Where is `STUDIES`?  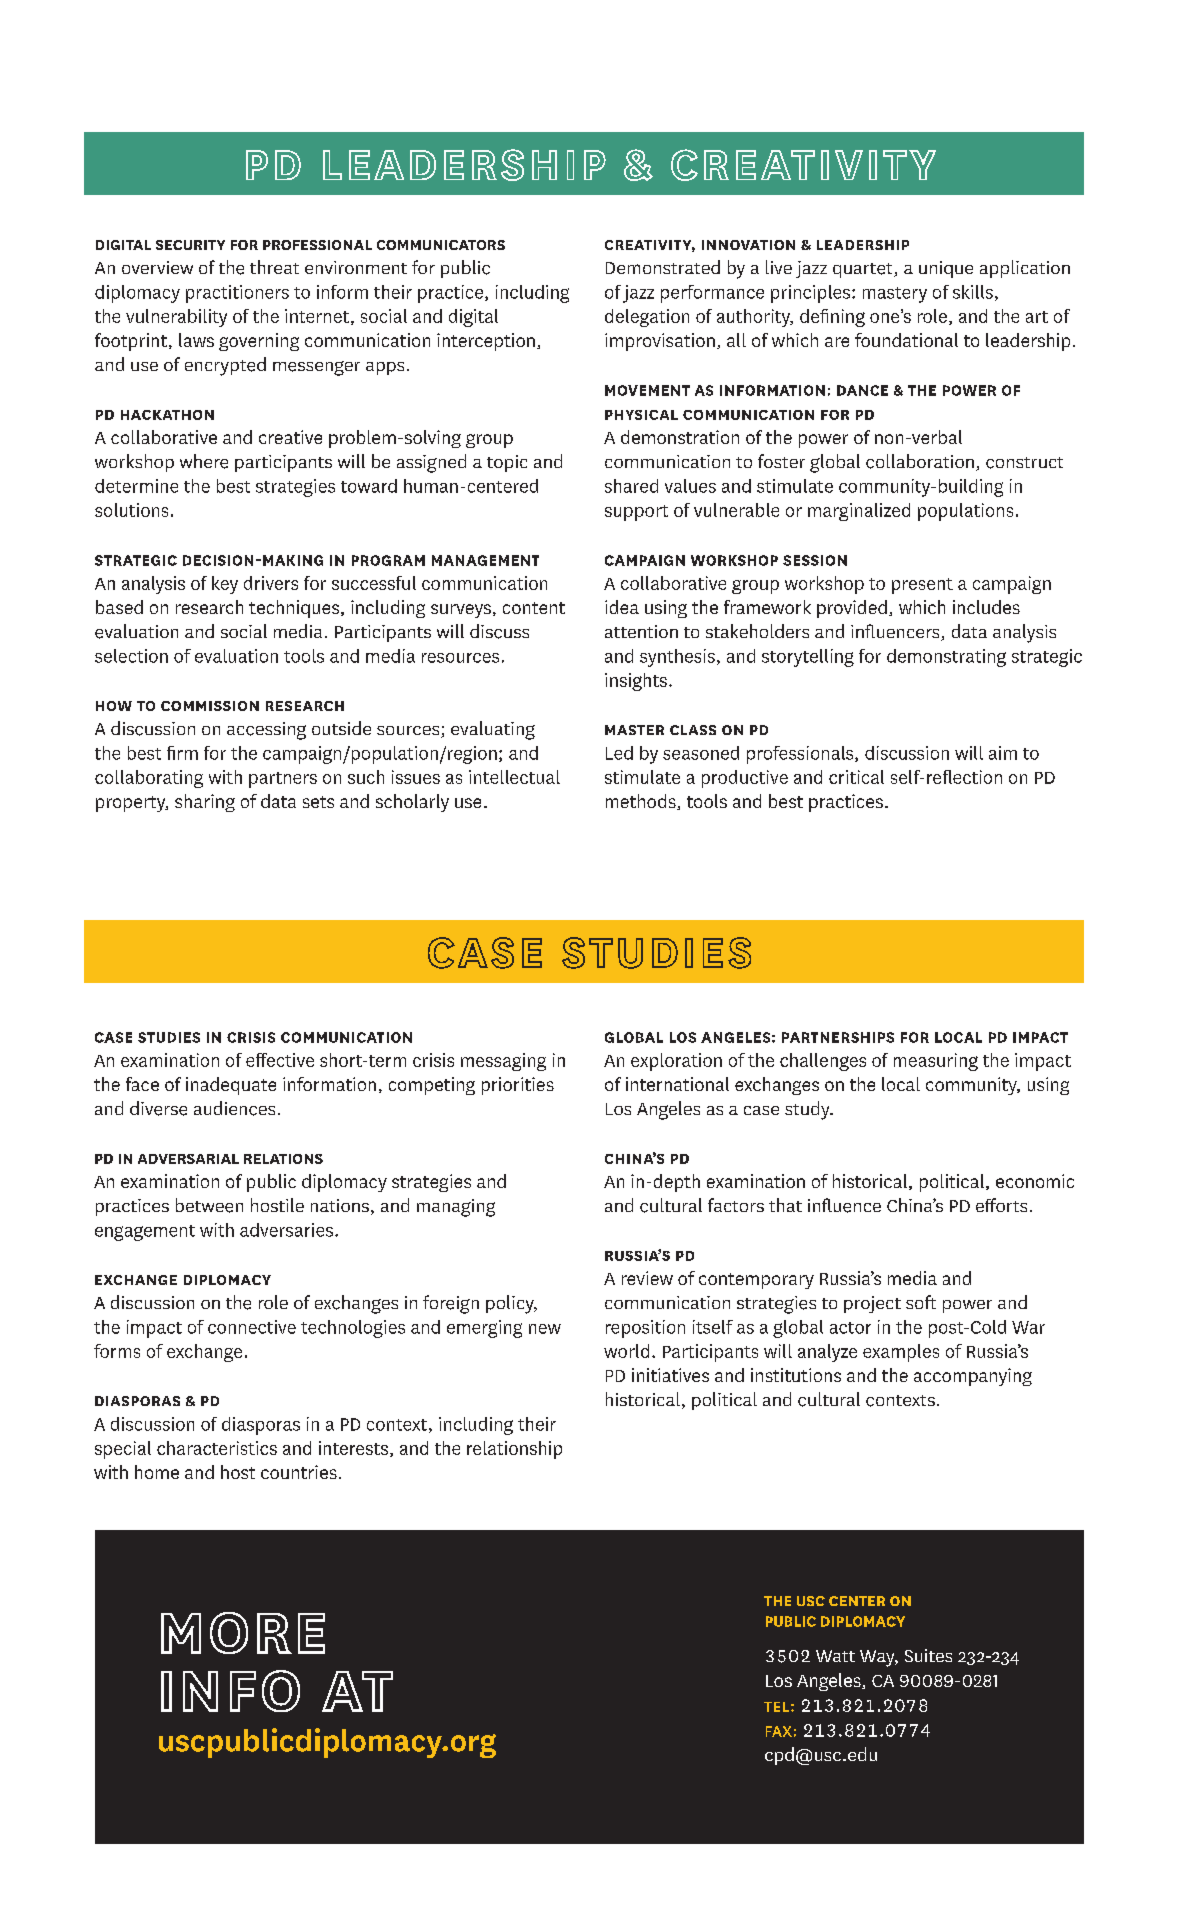 STUDIES is located at coordinates (169, 1037).
